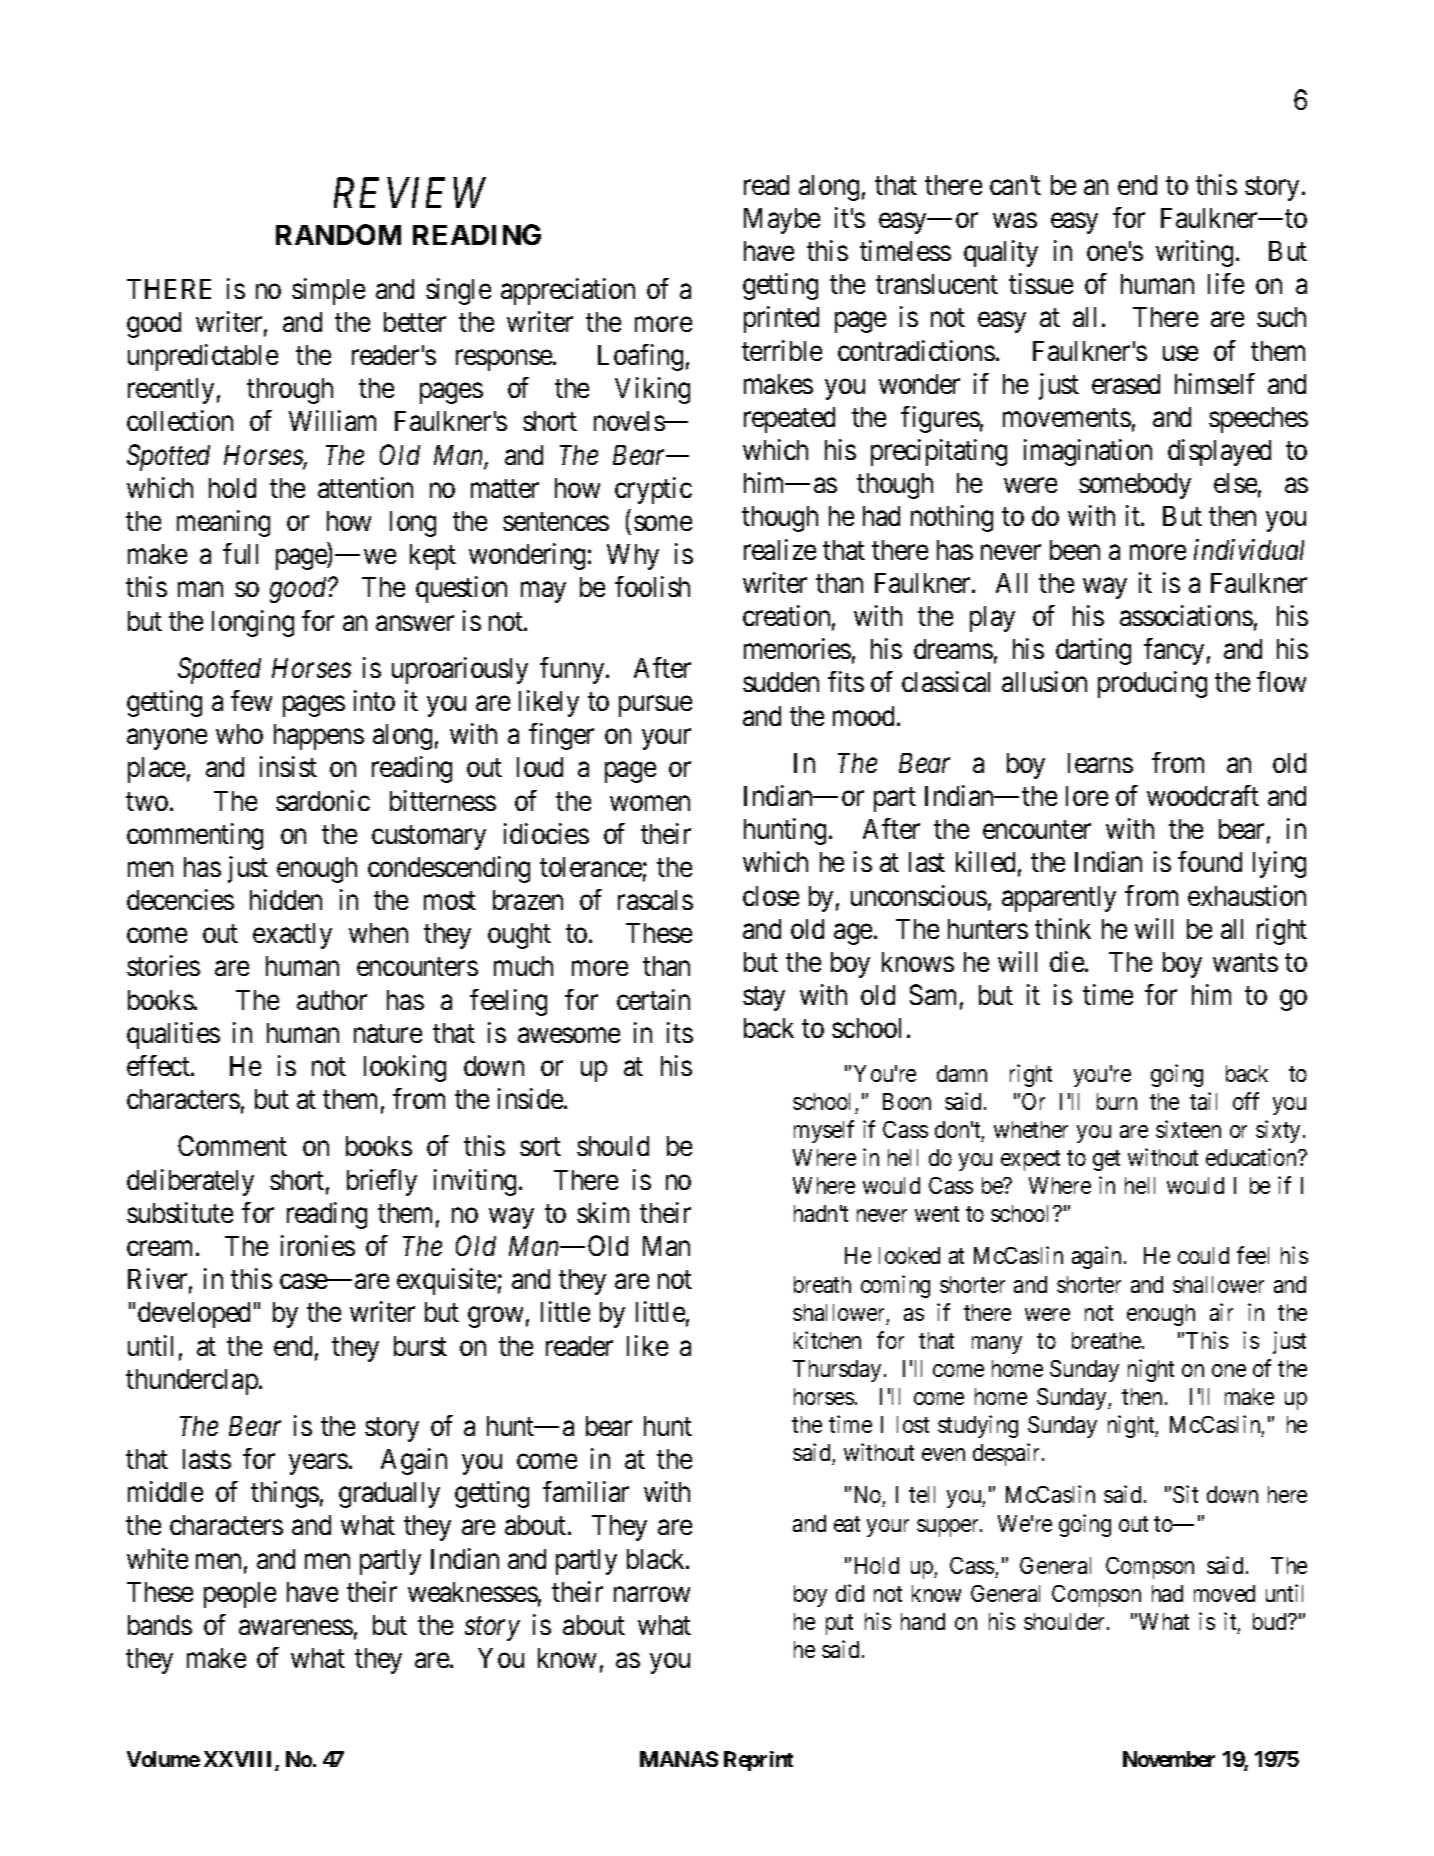 The width and height of the screenshot is (1434, 1856). Describe the element at coordinates (332, 1000) in the screenshot. I see `author` at that location.
